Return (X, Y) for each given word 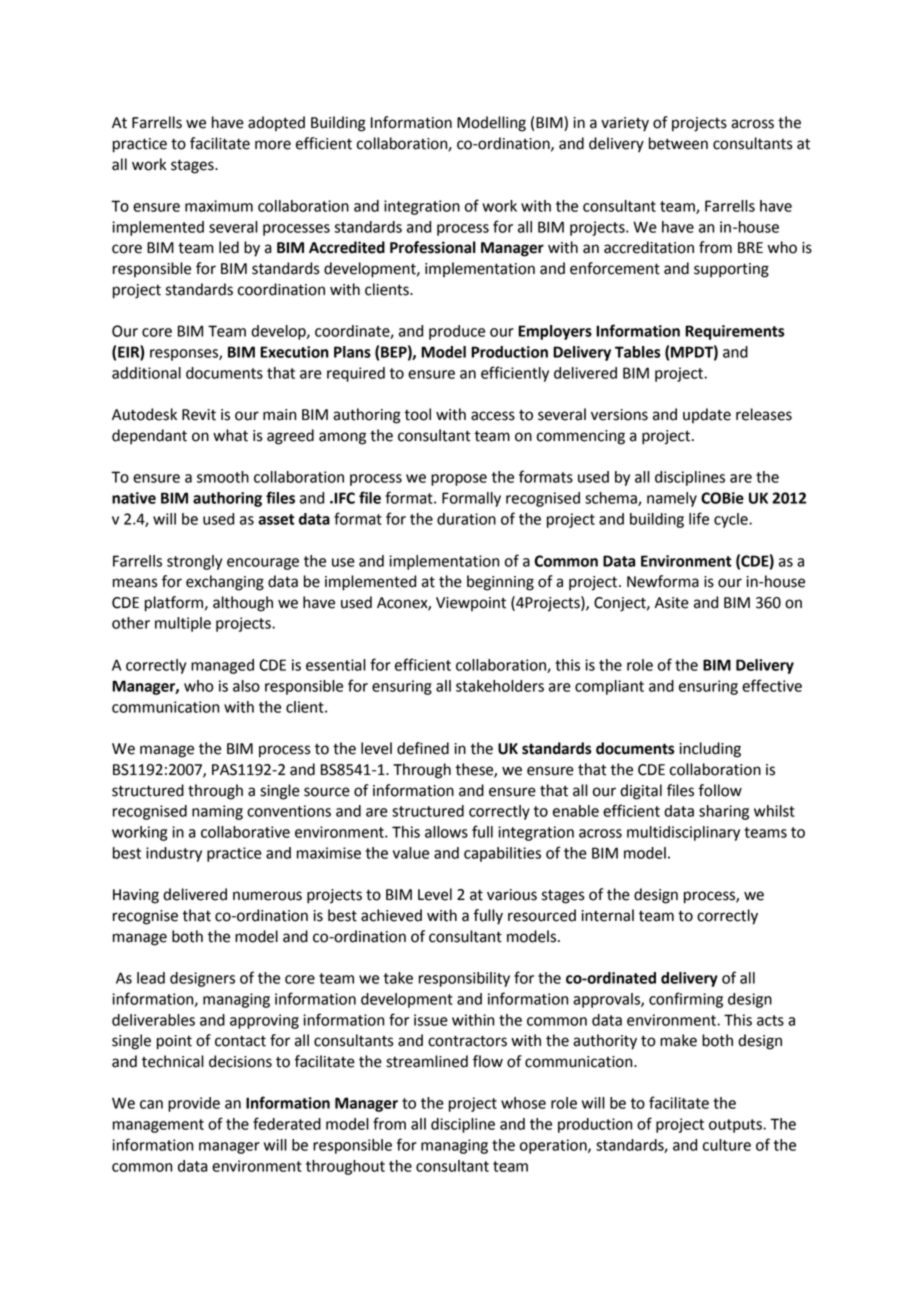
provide (194, 1104)
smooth (223, 477)
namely (672, 499)
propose (459, 480)
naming (217, 812)
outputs (736, 1126)
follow (720, 790)
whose (523, 1103)
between (678, 143)
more (273, 145)
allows (446, 832)
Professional (433, 247)
